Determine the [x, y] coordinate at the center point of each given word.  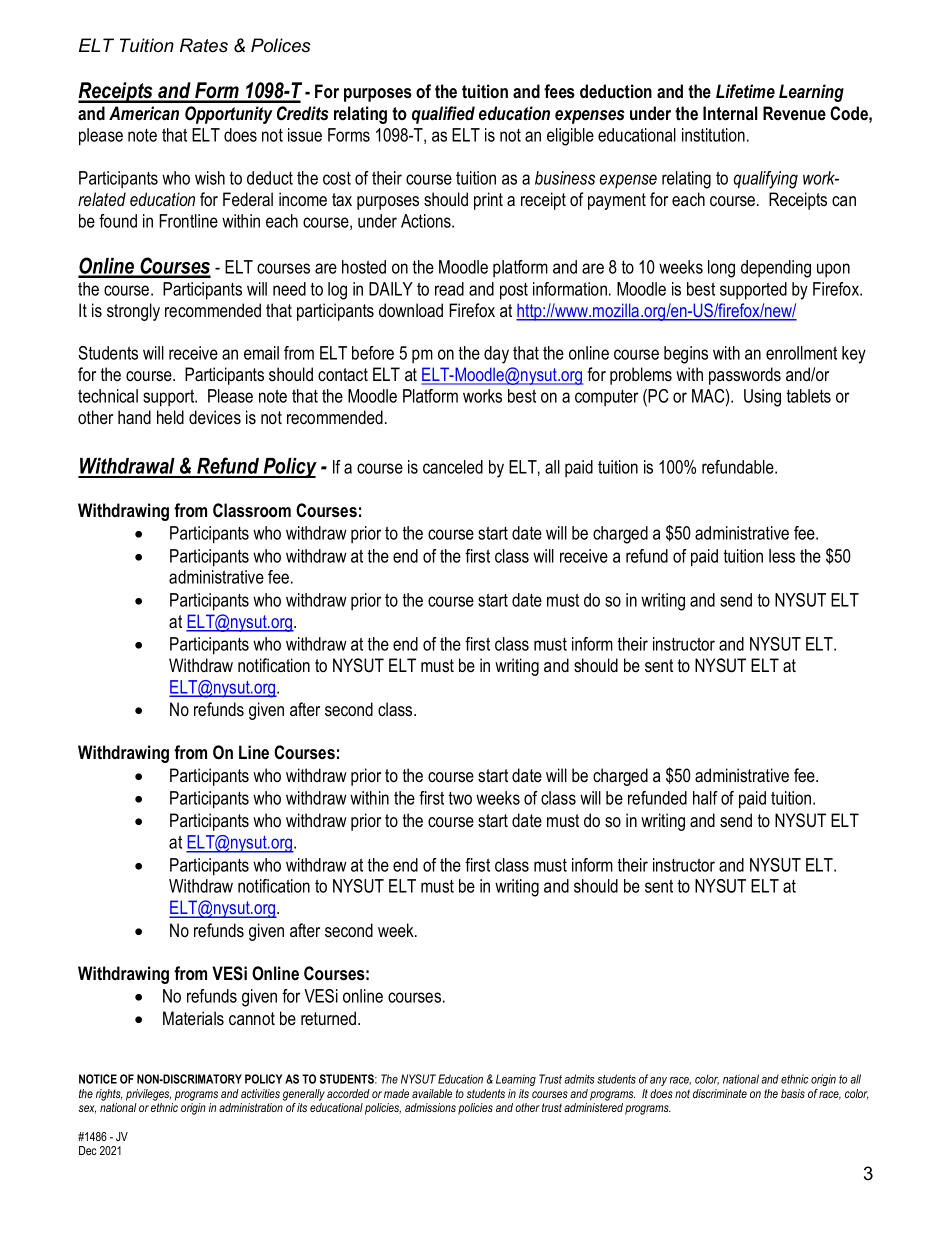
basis [793, 1093]
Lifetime [745, 91]
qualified [443, 115]
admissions [430, 1107]
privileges [148, 1095]
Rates [204, 45]
